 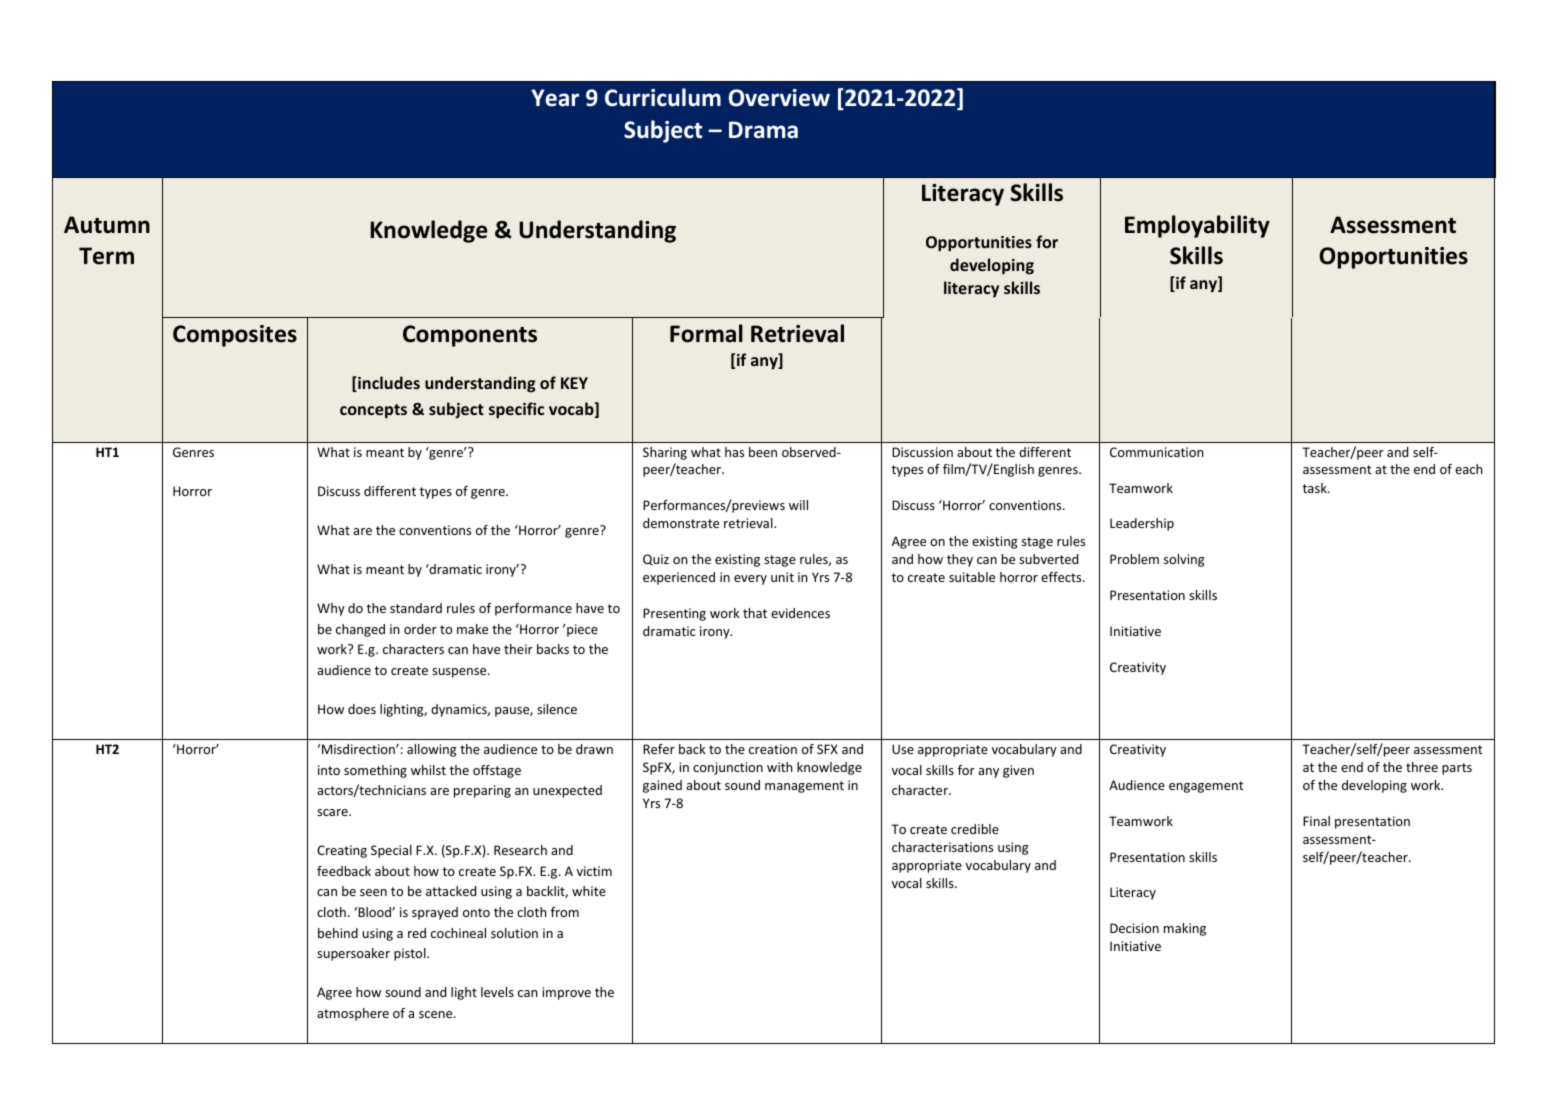 What do you see at coordinates (1185, 929) in the page?
I see `making` at bounding box center [1185, 929].
